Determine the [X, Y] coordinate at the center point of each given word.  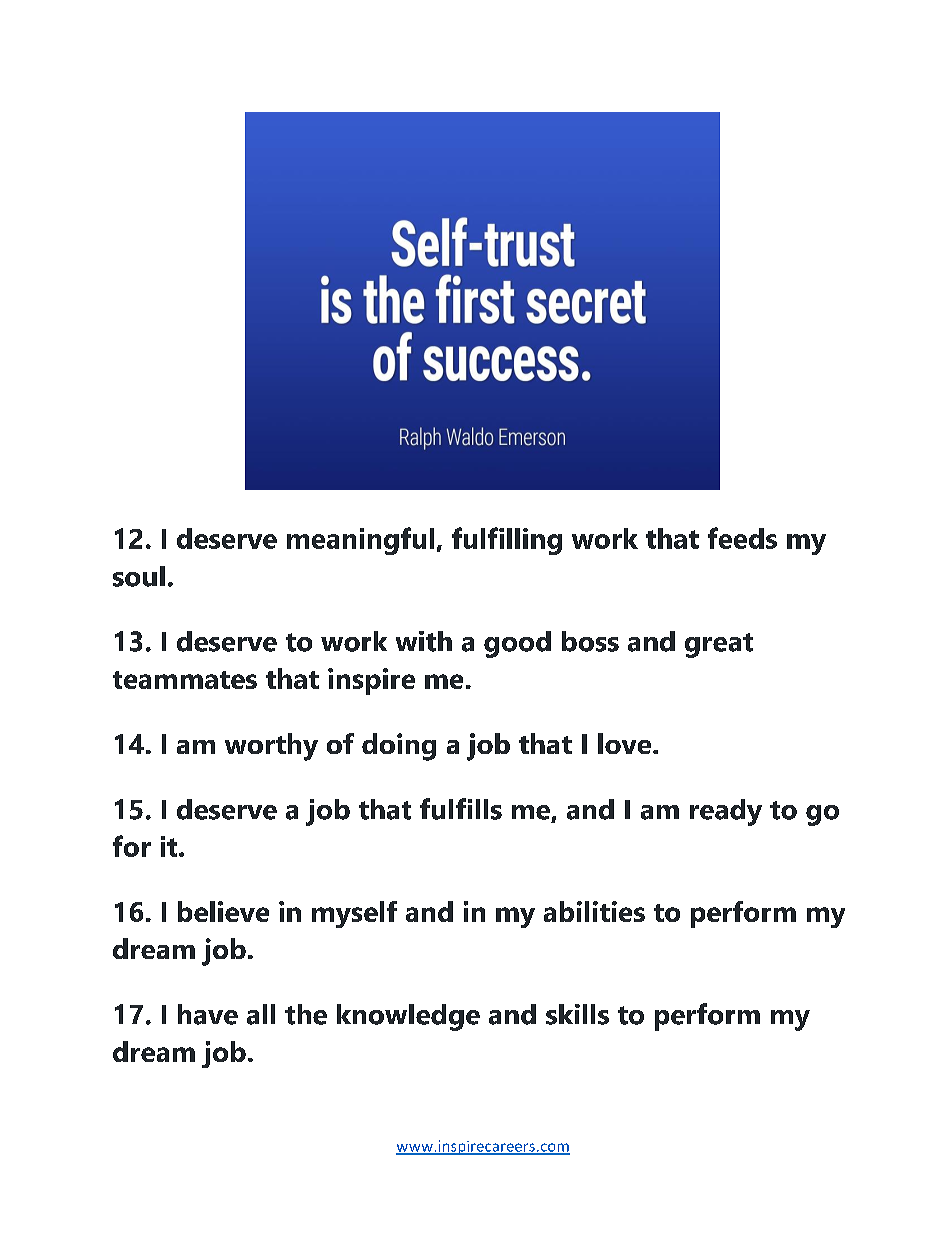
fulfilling [507, 541]
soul [139, 576]
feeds [742, 538]
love [626, 743]
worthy [271, 747]
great [719, 645]
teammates [185, 680]
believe [223, 911]
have [208, 1014]
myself [354, 914]
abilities [594, 911]
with [424, 641]
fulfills [461, 809]
